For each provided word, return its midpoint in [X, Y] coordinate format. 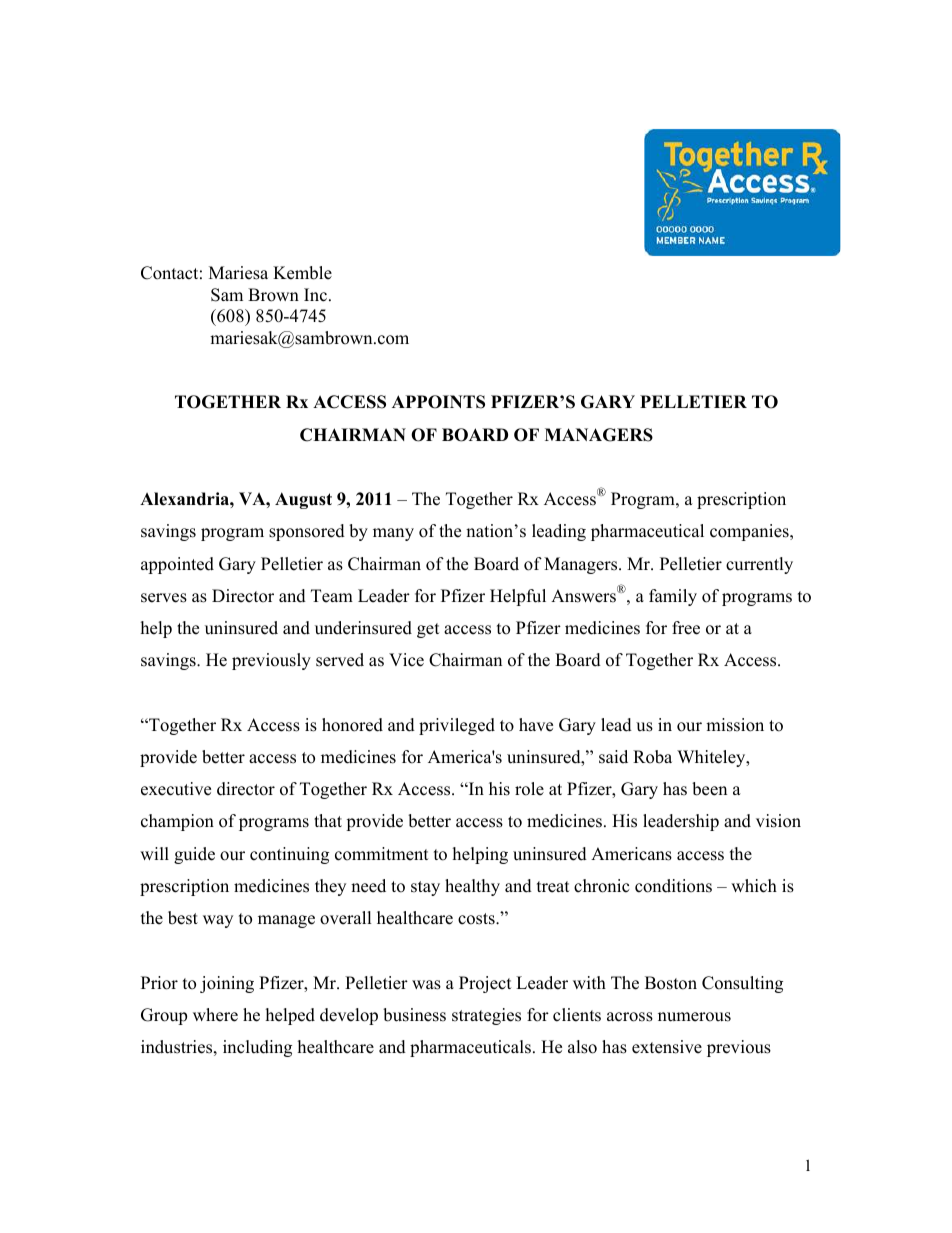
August [303, 500]
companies [750, 532]
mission [735, 725]
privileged [457, 726]
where [215, 1015]
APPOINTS [438, 402]
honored [352, 725]
